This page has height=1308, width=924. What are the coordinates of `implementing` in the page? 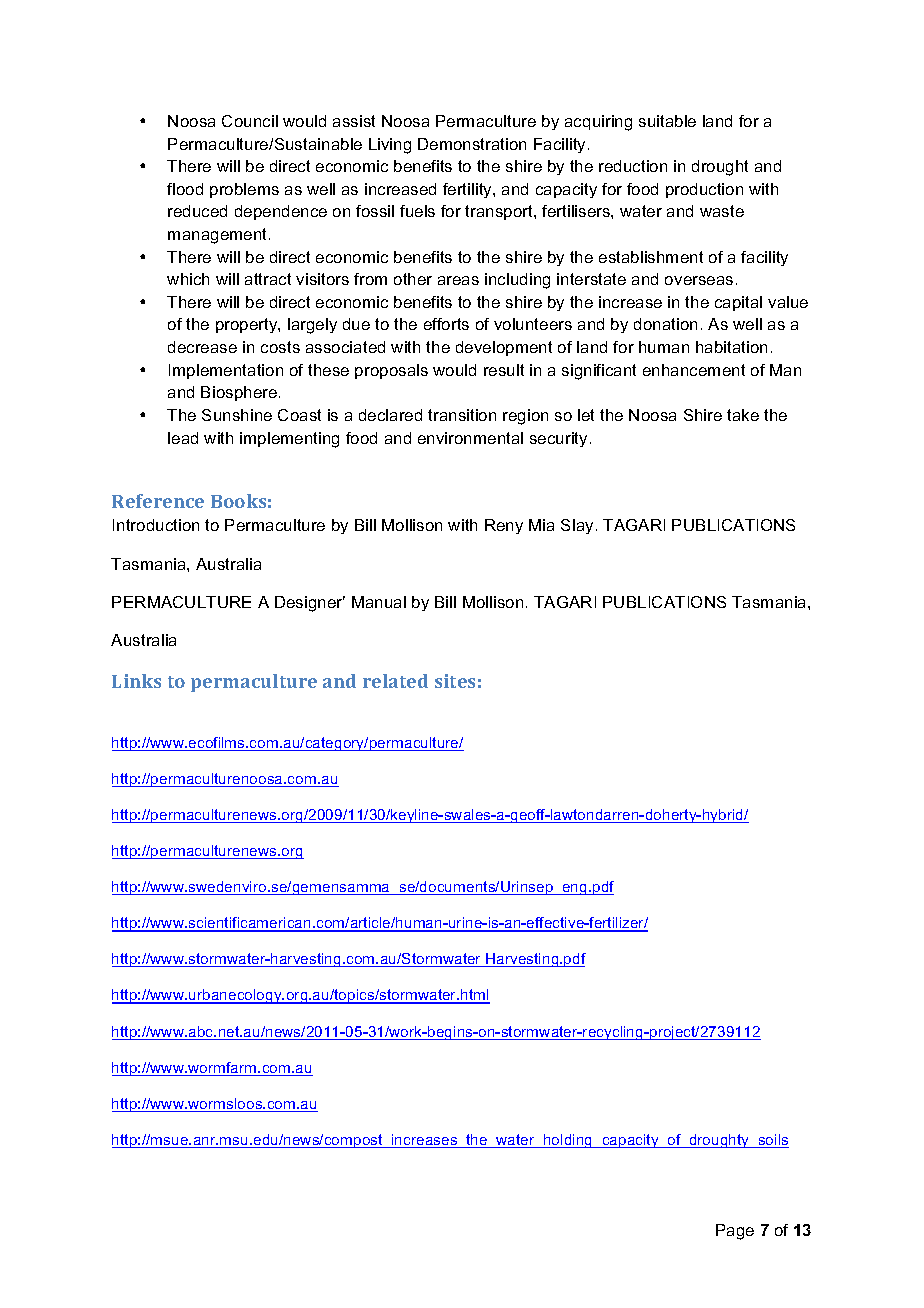 It's located at (289, 440).
